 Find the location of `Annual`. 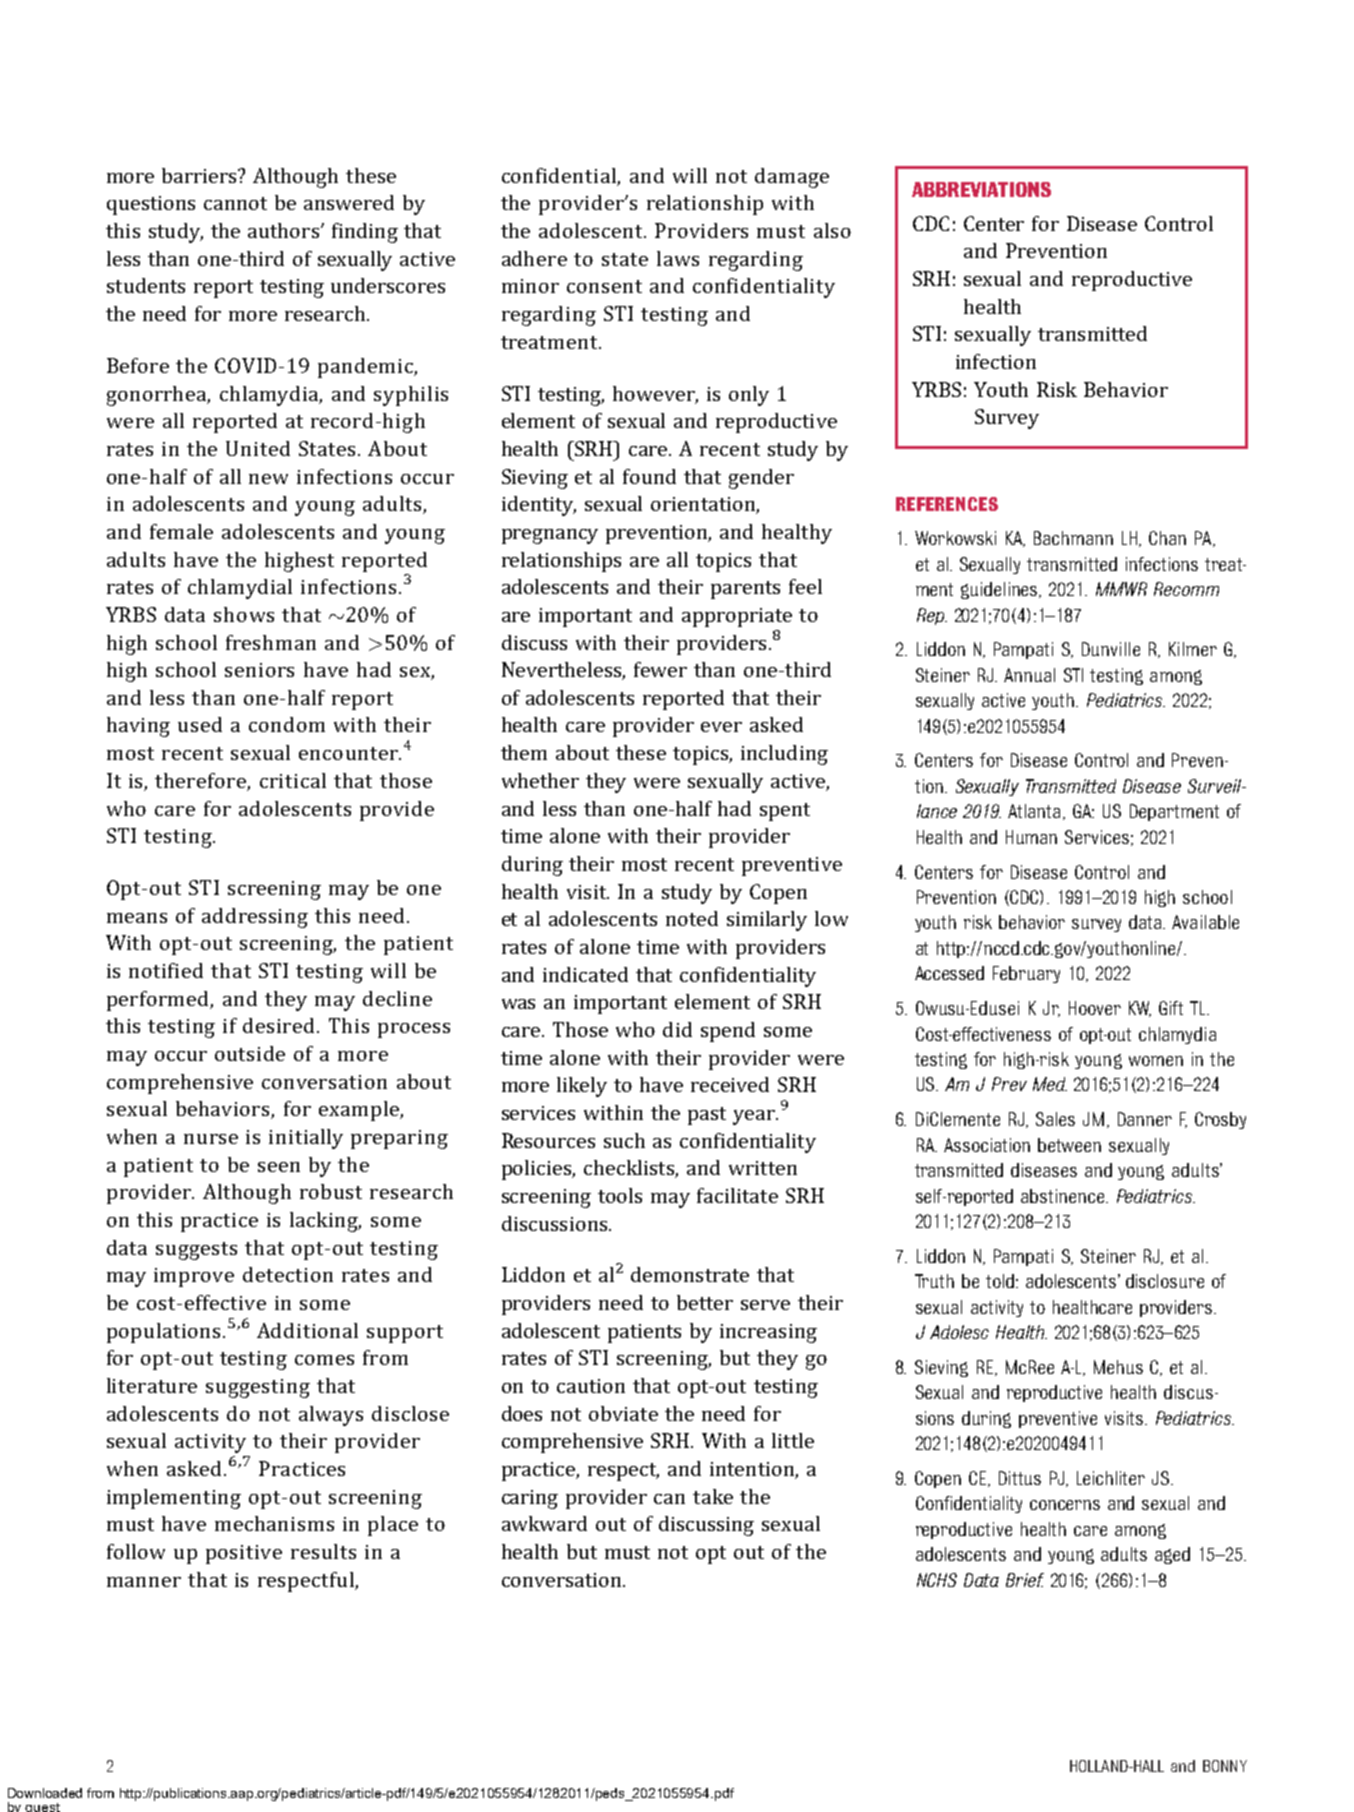

Annual is located at coordinates (1029, 675).
